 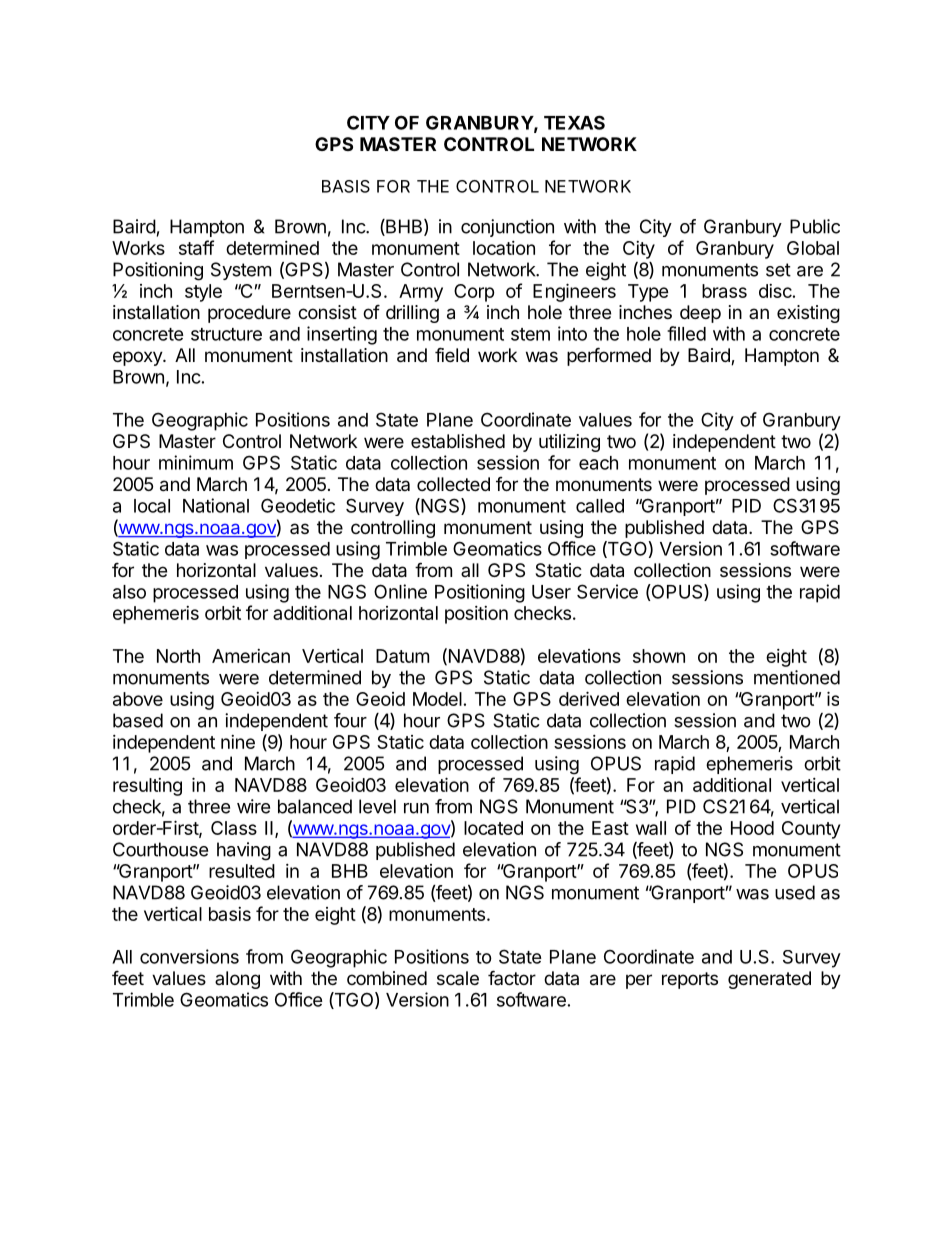 What do you see at coordinates (458, 441) in the screenshot?
I see `established` at bounding box center [458, 441].
